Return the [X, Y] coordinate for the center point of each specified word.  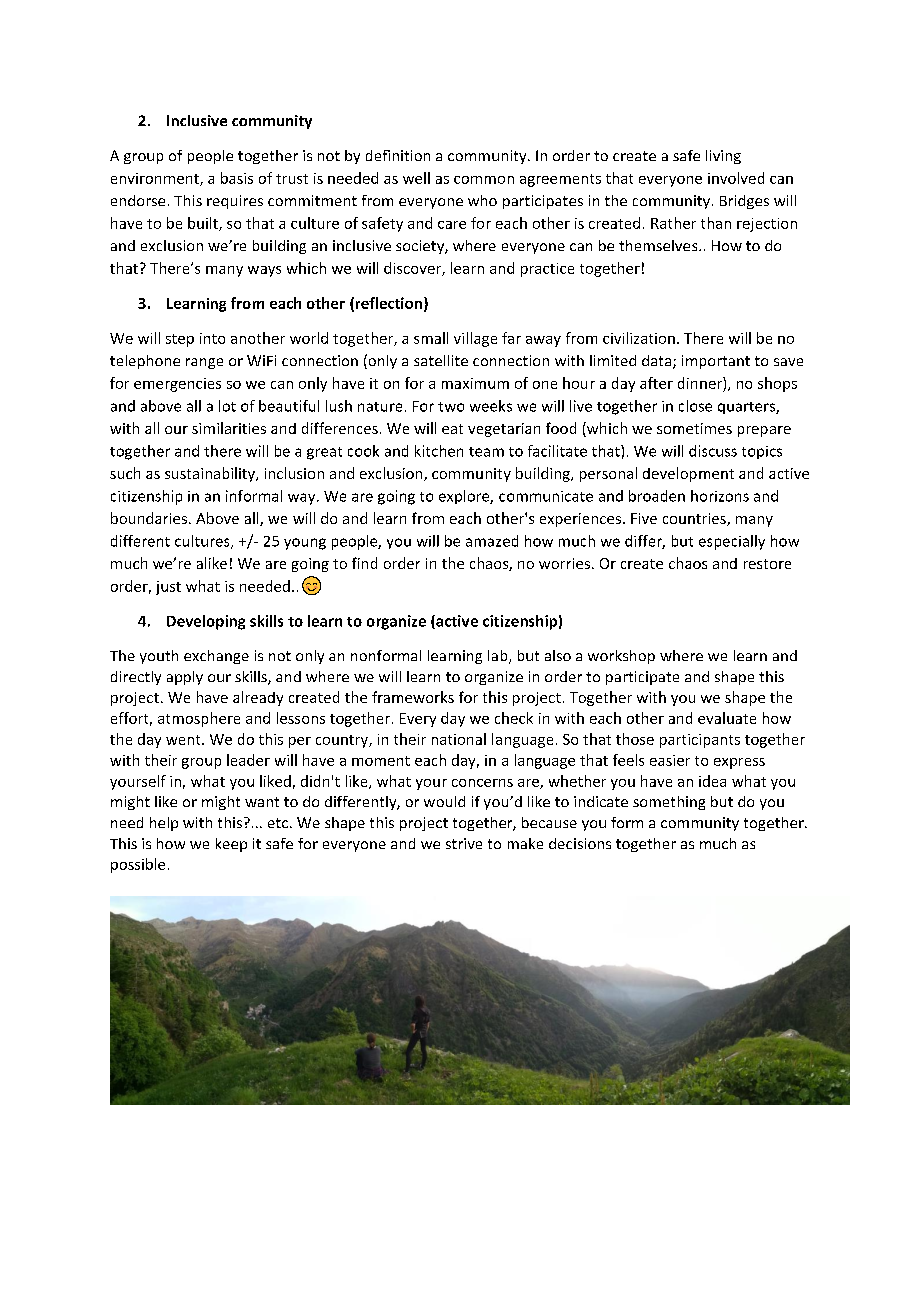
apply [185, 678]
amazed [492, 541]
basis [237, 178]
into [212, 338]
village [475, 339]
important [716, 362]
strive [464, 843]
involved [736, 178]
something [669, 803]
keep [231, 845]
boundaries [149, 518]
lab [499, 657]
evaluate [727, 718]
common [484, 180]
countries [695, 519]
